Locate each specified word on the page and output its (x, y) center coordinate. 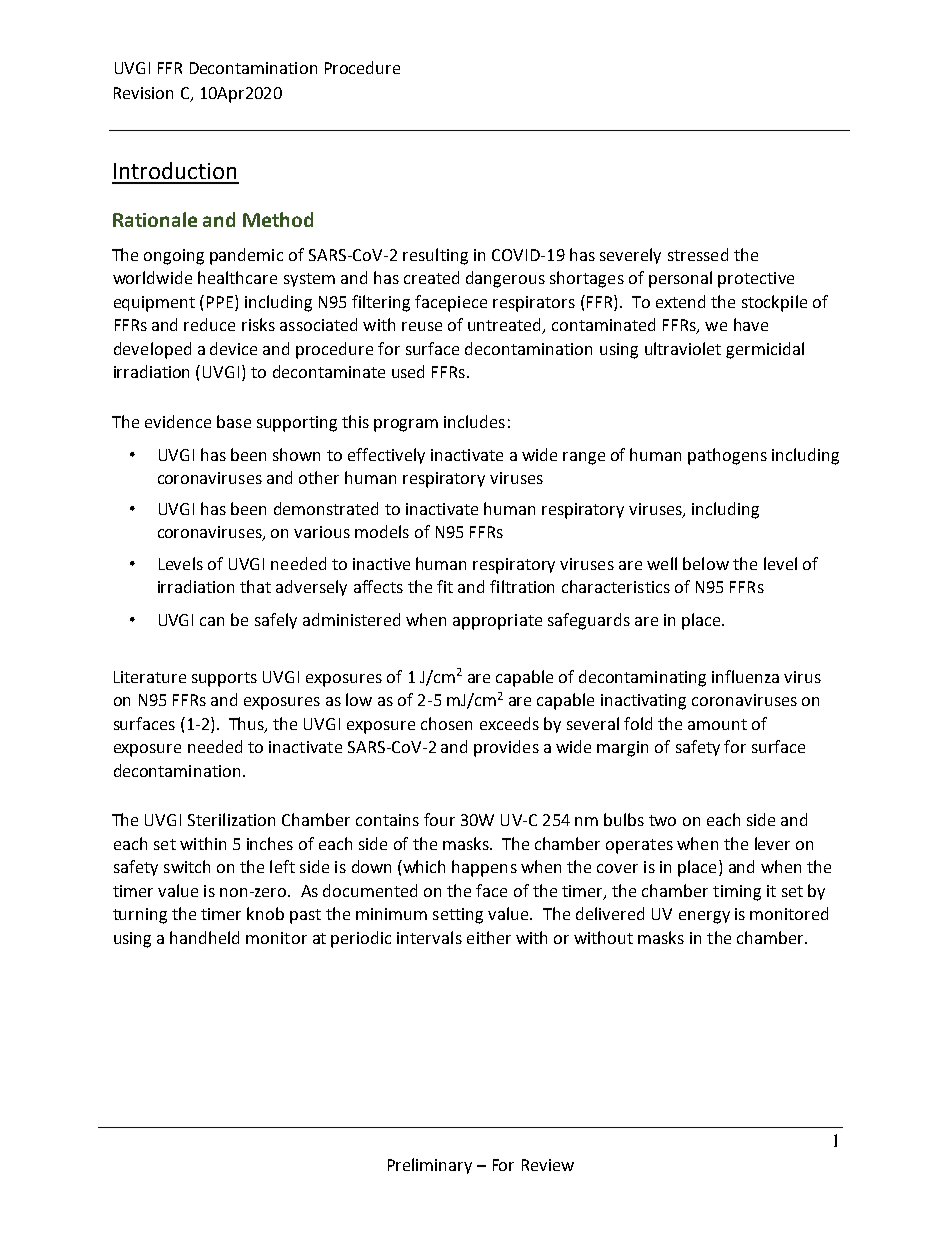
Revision (143, 93)
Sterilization (231, 819)
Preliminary (430, 1166)
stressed (698, 254)
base (234, 421)
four (439, 819)
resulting (435, 256)
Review (548, 1165)
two (662, 820)
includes (474, 421)
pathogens (727, 456)
